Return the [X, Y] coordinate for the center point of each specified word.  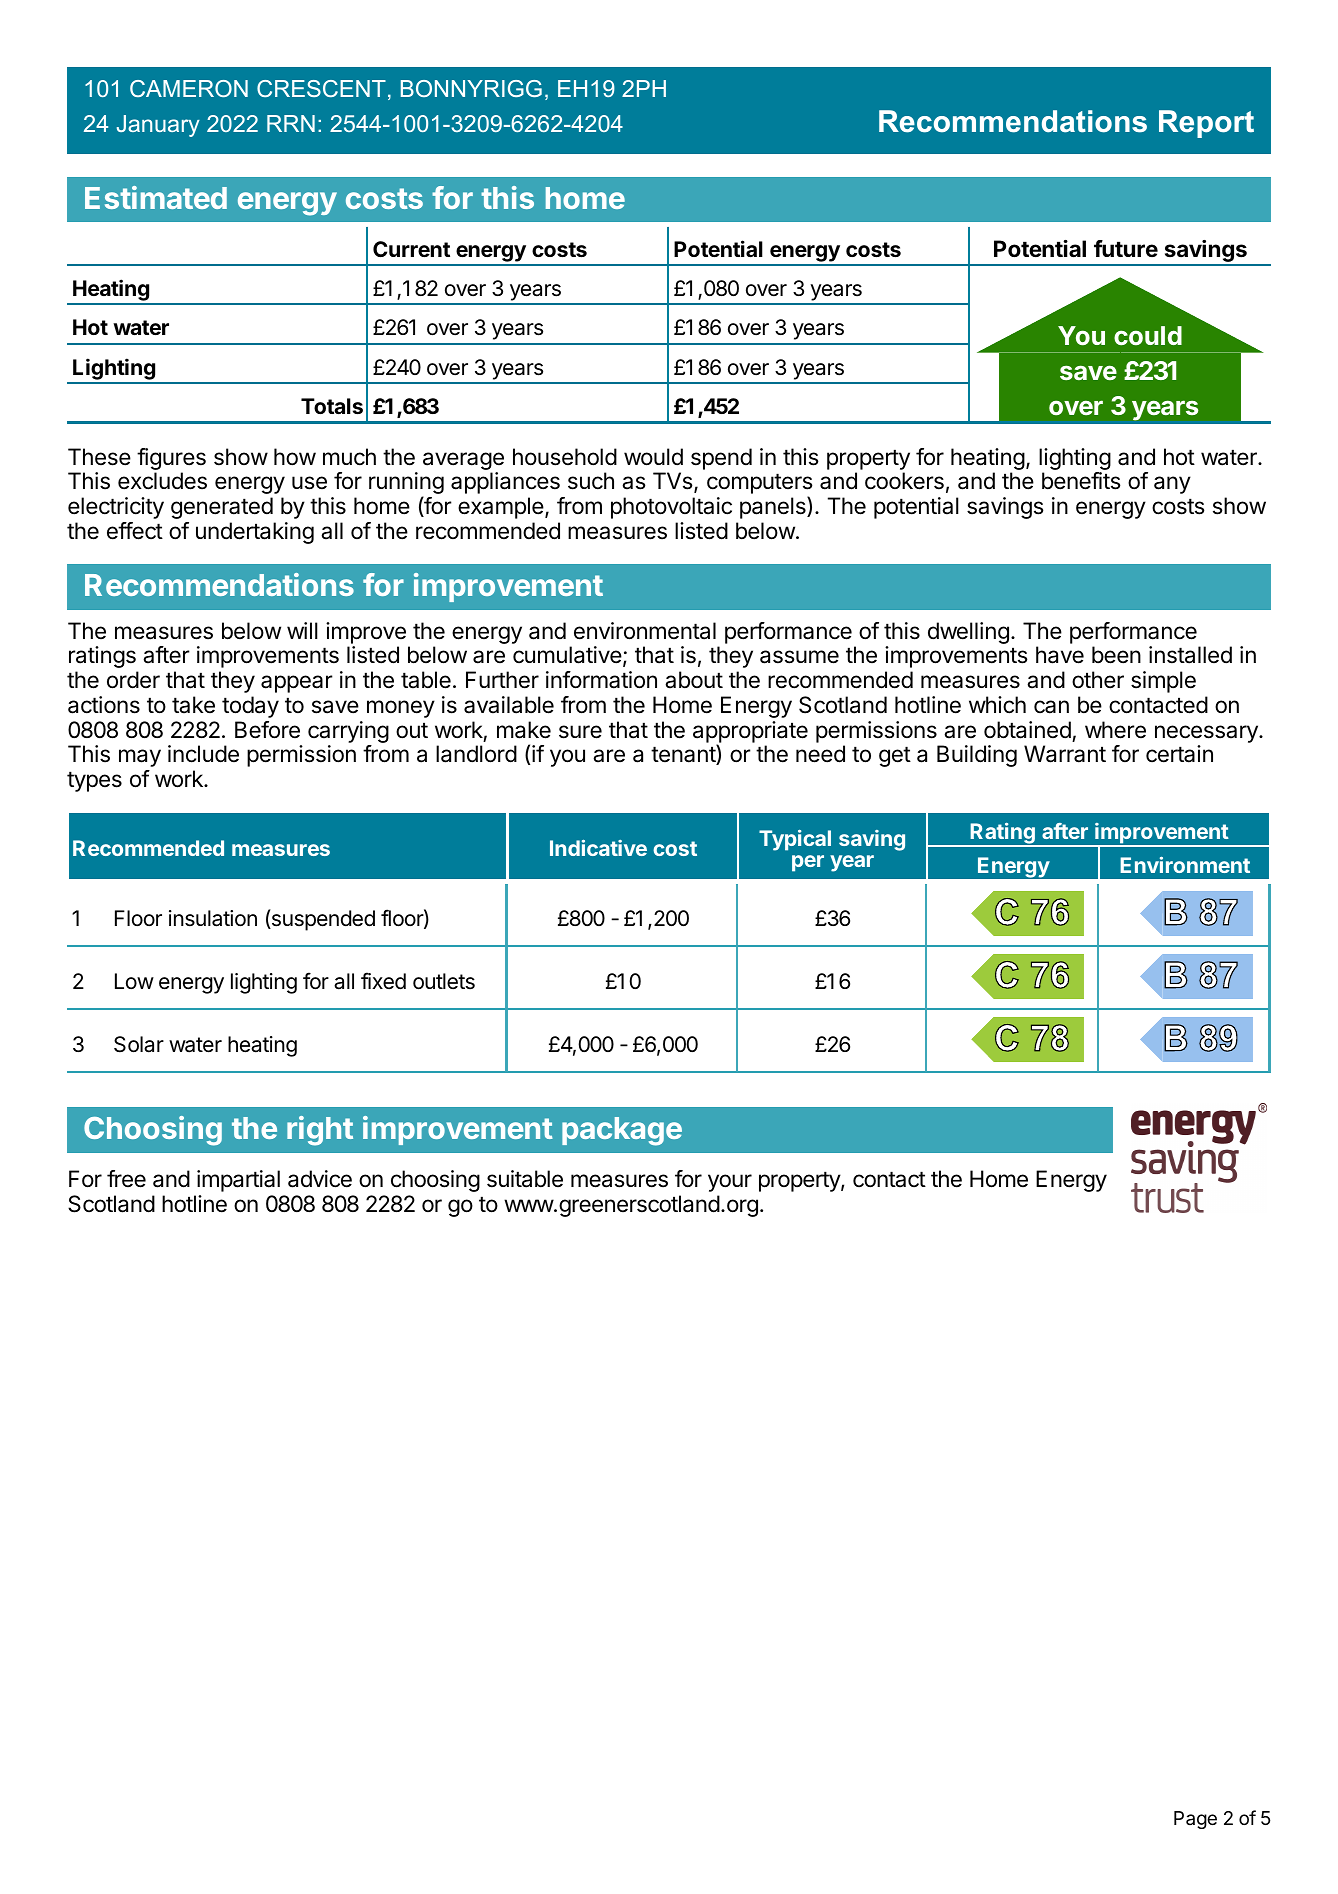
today [250, 707]
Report [1206, 124]
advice [320, 1179]
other [1098, 680]
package [622, 1131]
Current [411, 249]
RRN [291, 123]
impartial [238, 1181]
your [730, 1183]
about [694, 680]
